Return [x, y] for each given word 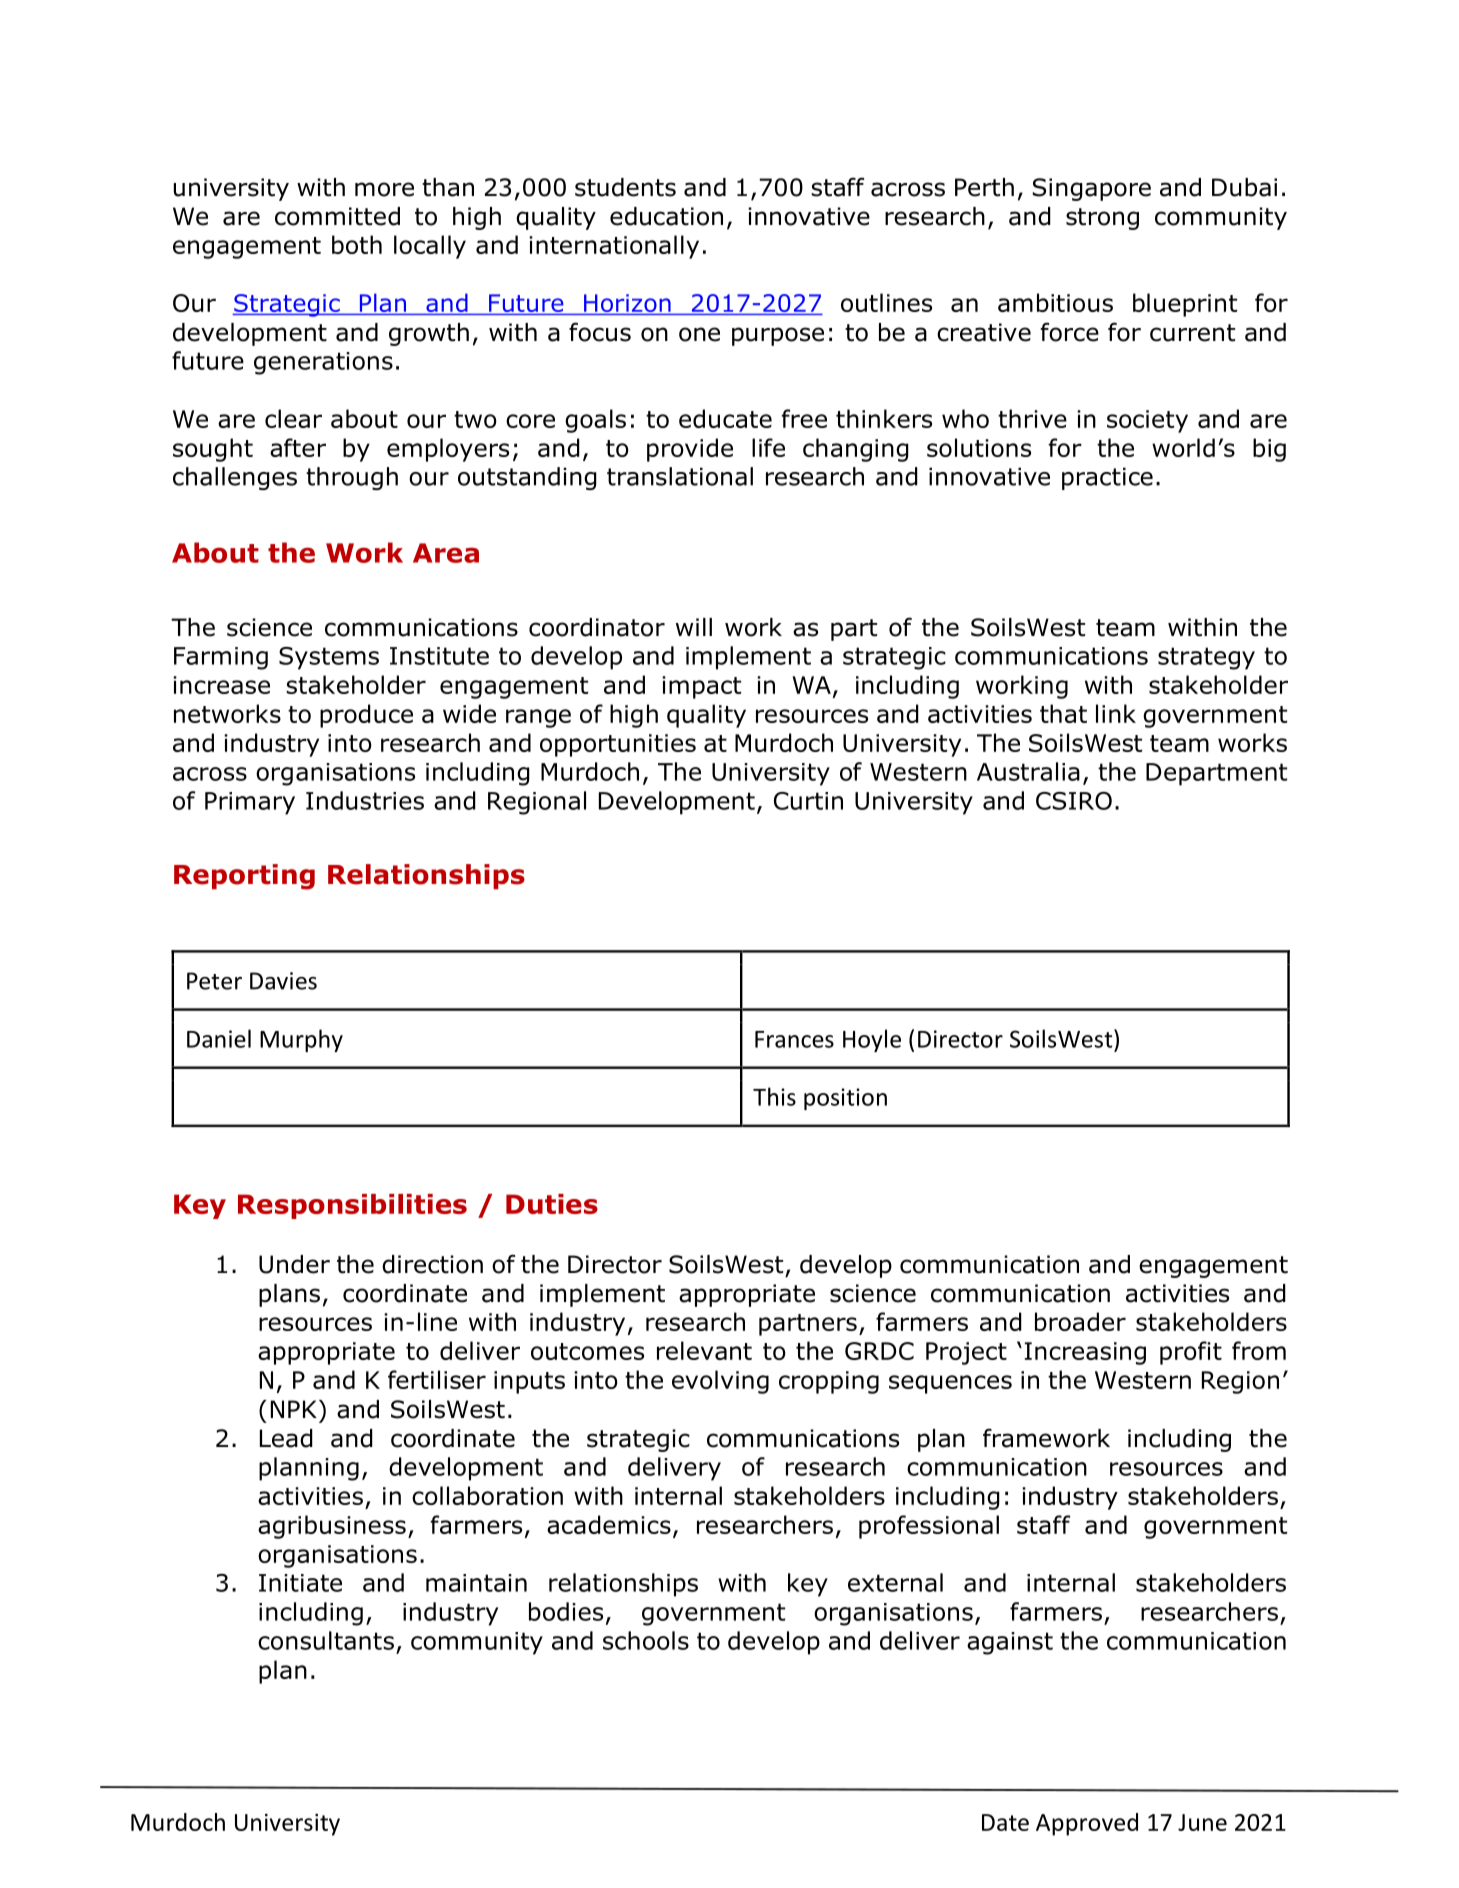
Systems [329, 658]
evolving [720, 1382]
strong [1102, 219]
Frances [794, 1039]
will [694, 627]
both [357, 244]
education [666, 216]
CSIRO [1074, 801]
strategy [1206, 658]
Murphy [301, 1040]
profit [1191, 1353]
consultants [326, 1640]
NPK [294, 1409]
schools [646, 1640]
